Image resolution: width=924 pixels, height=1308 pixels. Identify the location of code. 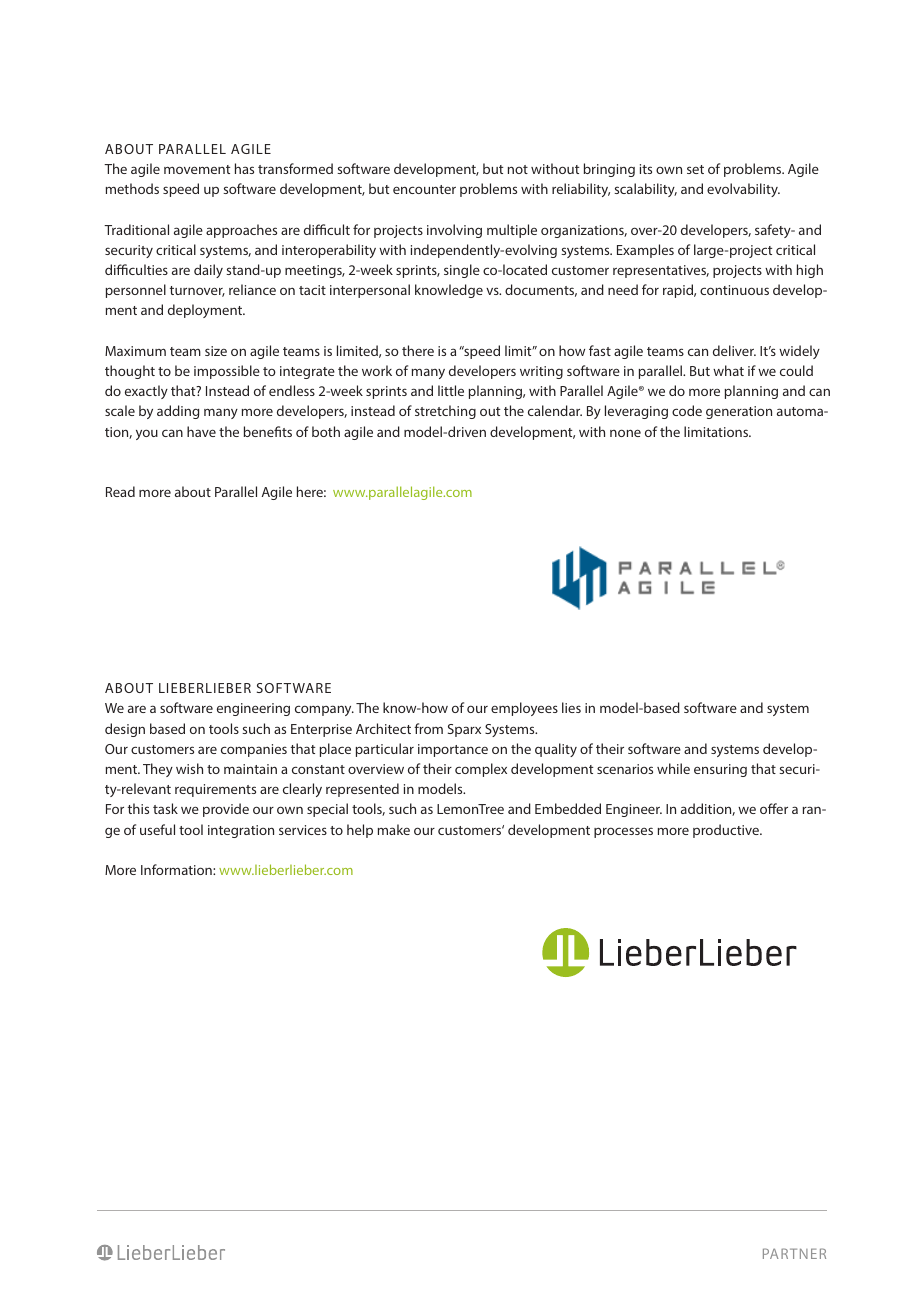
(687, 410).
